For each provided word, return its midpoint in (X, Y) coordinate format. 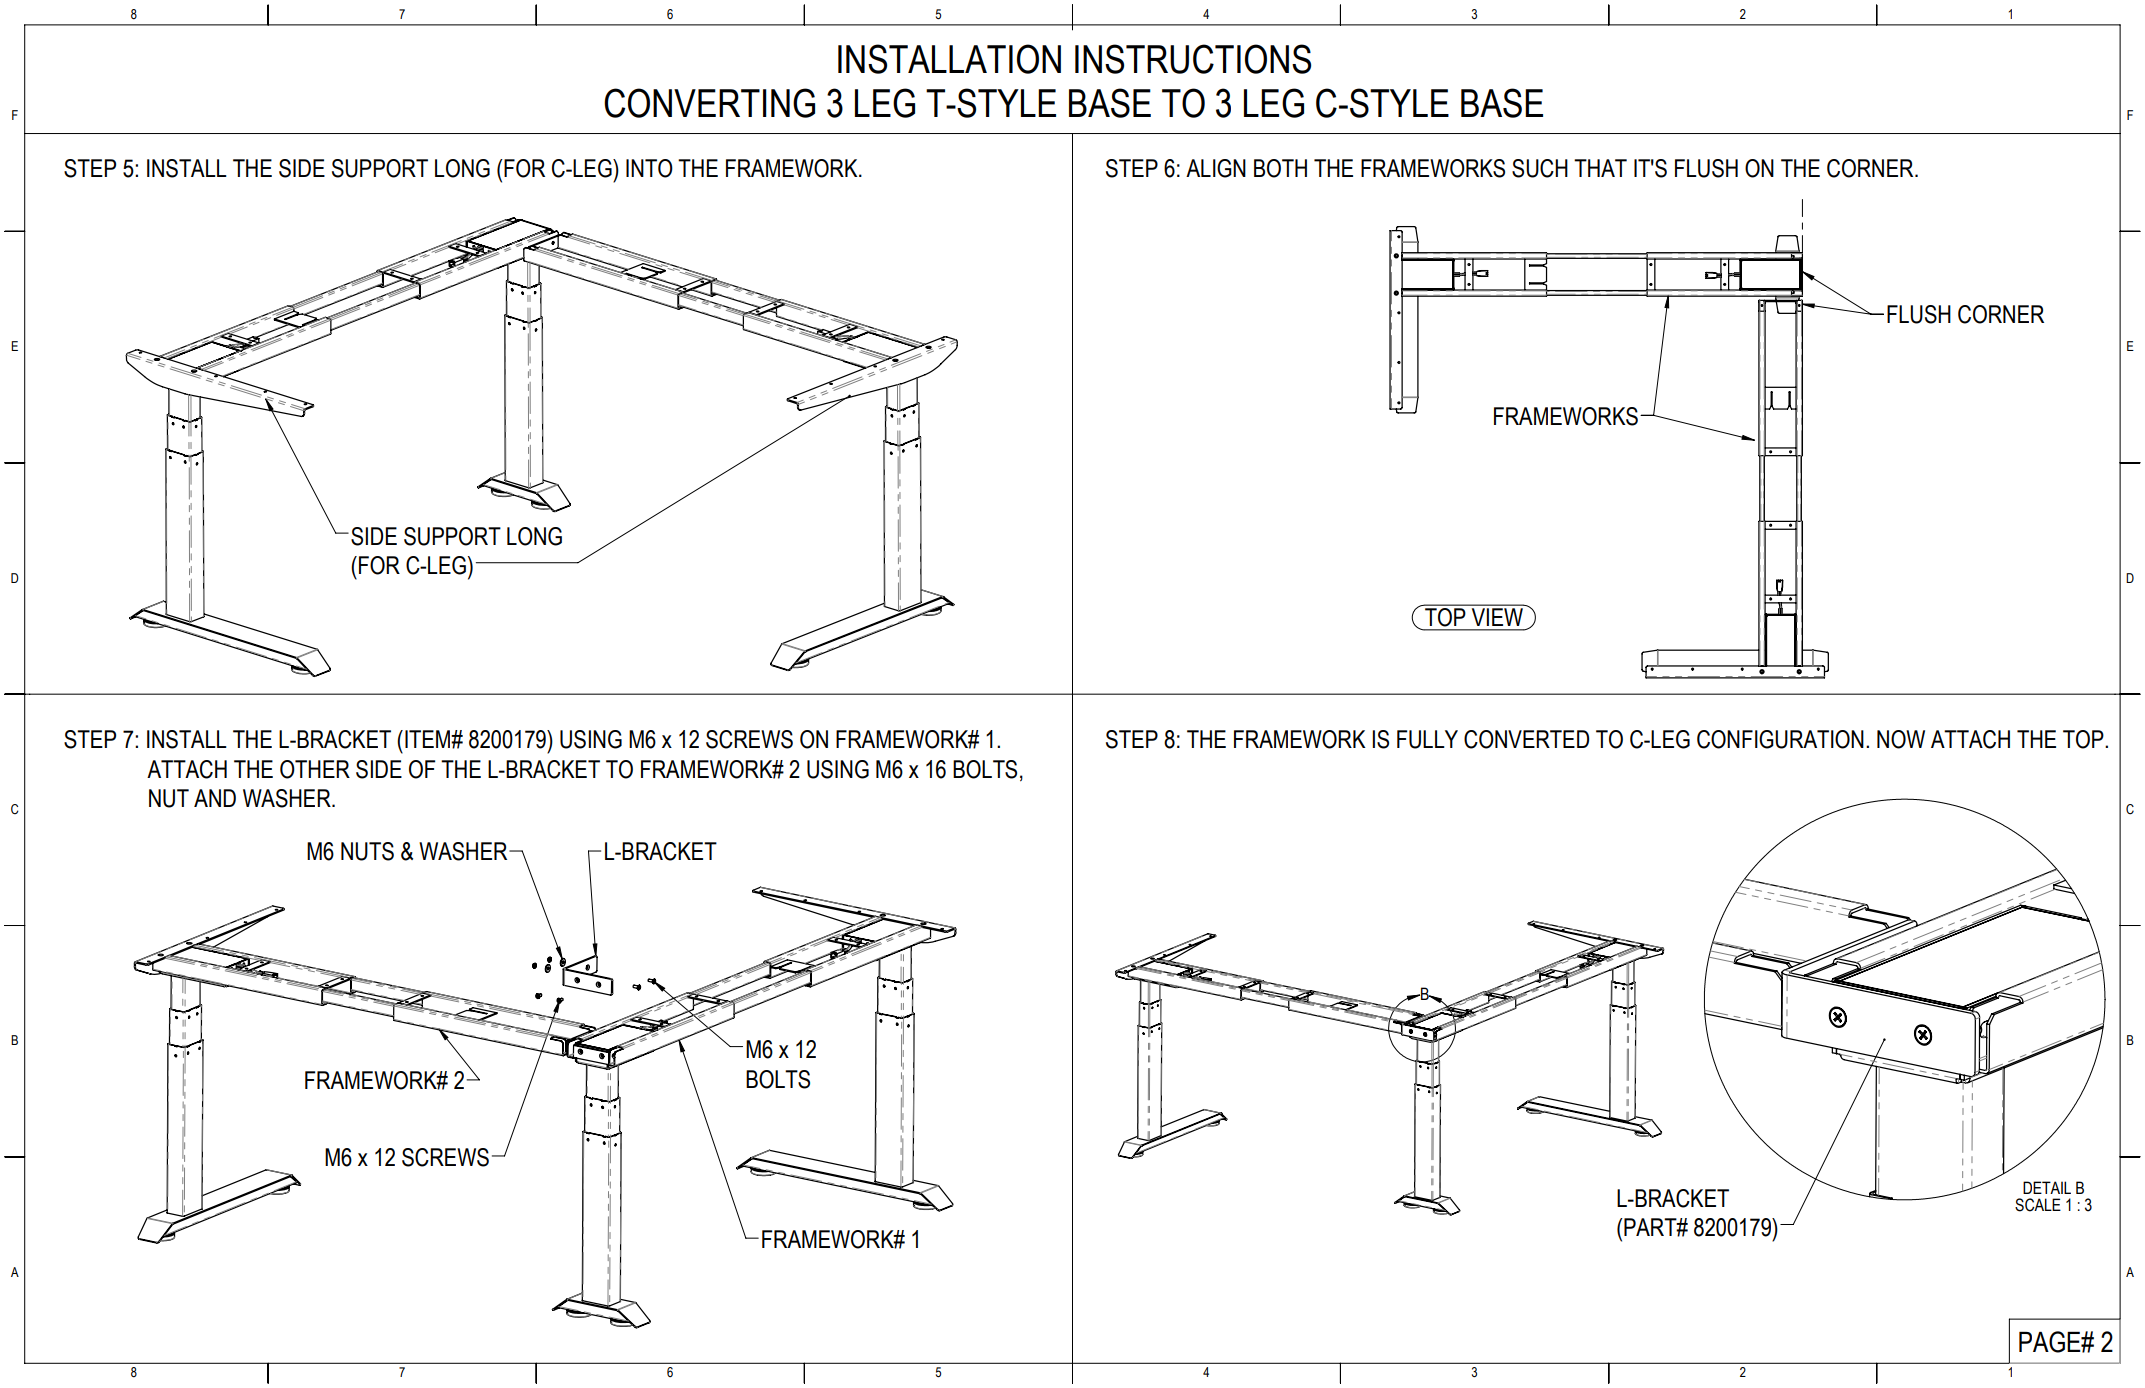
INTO (649, 168)
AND (215, 798)
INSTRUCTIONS (1193, 59)
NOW (1901, 739)
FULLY (1427, 739)
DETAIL (2047, 1187)
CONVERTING (709, 103)
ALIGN (1216, 168)
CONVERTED (1526, 739)
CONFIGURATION (1780, 739)
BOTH (1280, 168)
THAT (1600, 168)
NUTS (367, 851)
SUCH (1540, 168)
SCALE (2038, 1205)
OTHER (315, 769)
